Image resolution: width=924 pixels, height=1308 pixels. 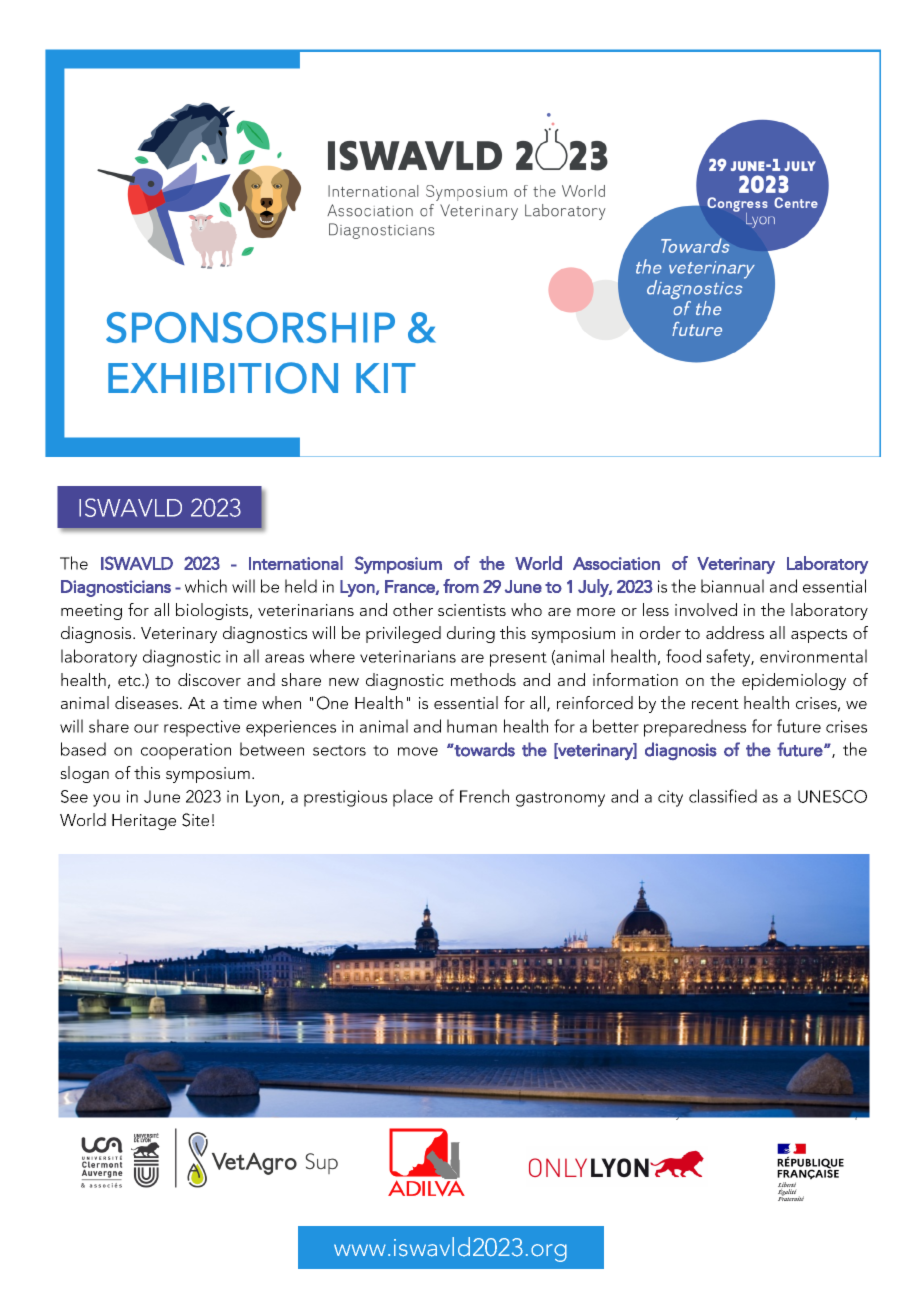 I want to click on move, so click(x=418, y=751).
